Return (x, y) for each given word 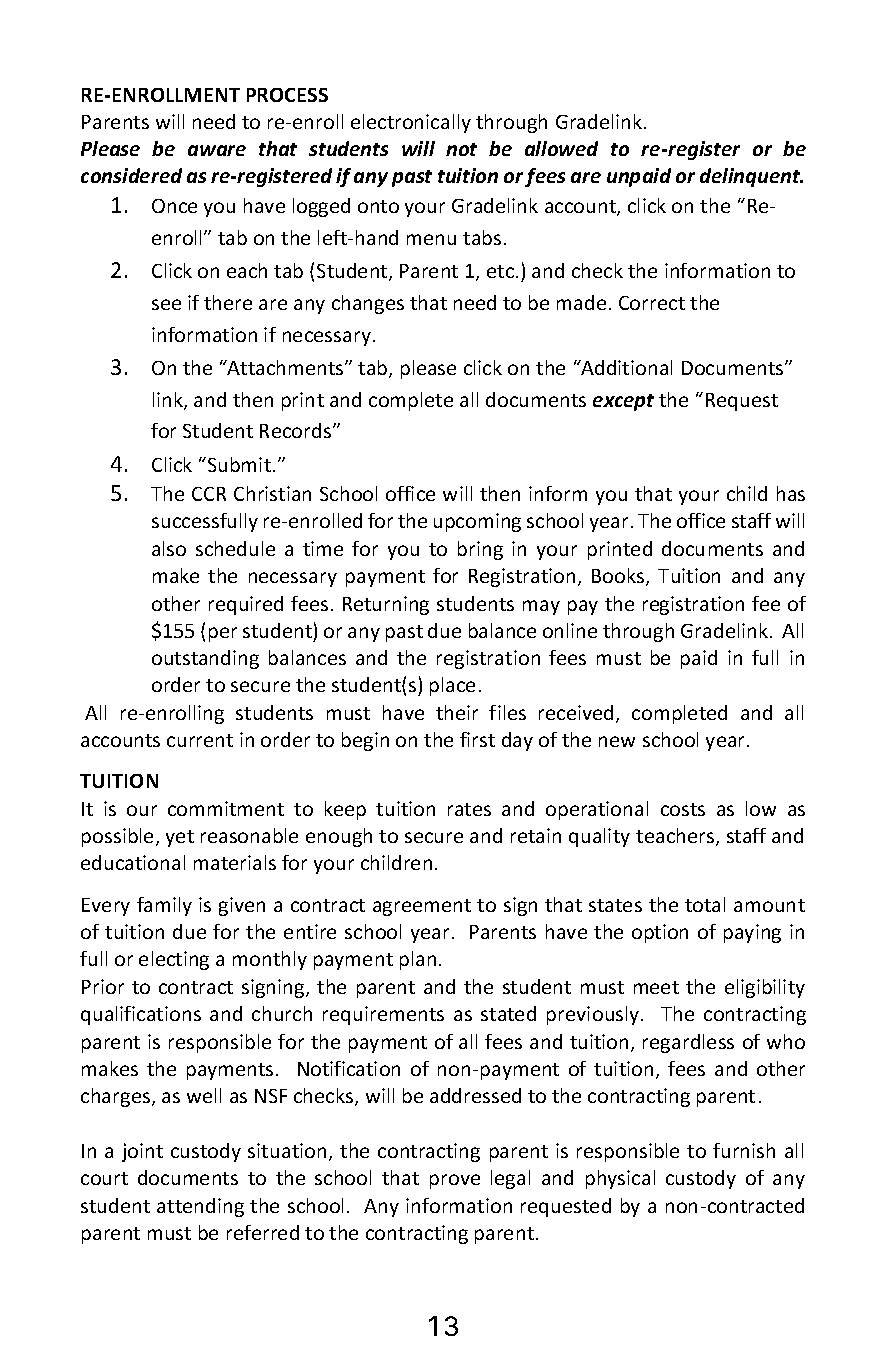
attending (200, 1207)
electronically (411, 123)
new (617, 741)
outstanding (205, 659)
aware (217, 150)
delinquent (751, 177)
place (452, 686)
